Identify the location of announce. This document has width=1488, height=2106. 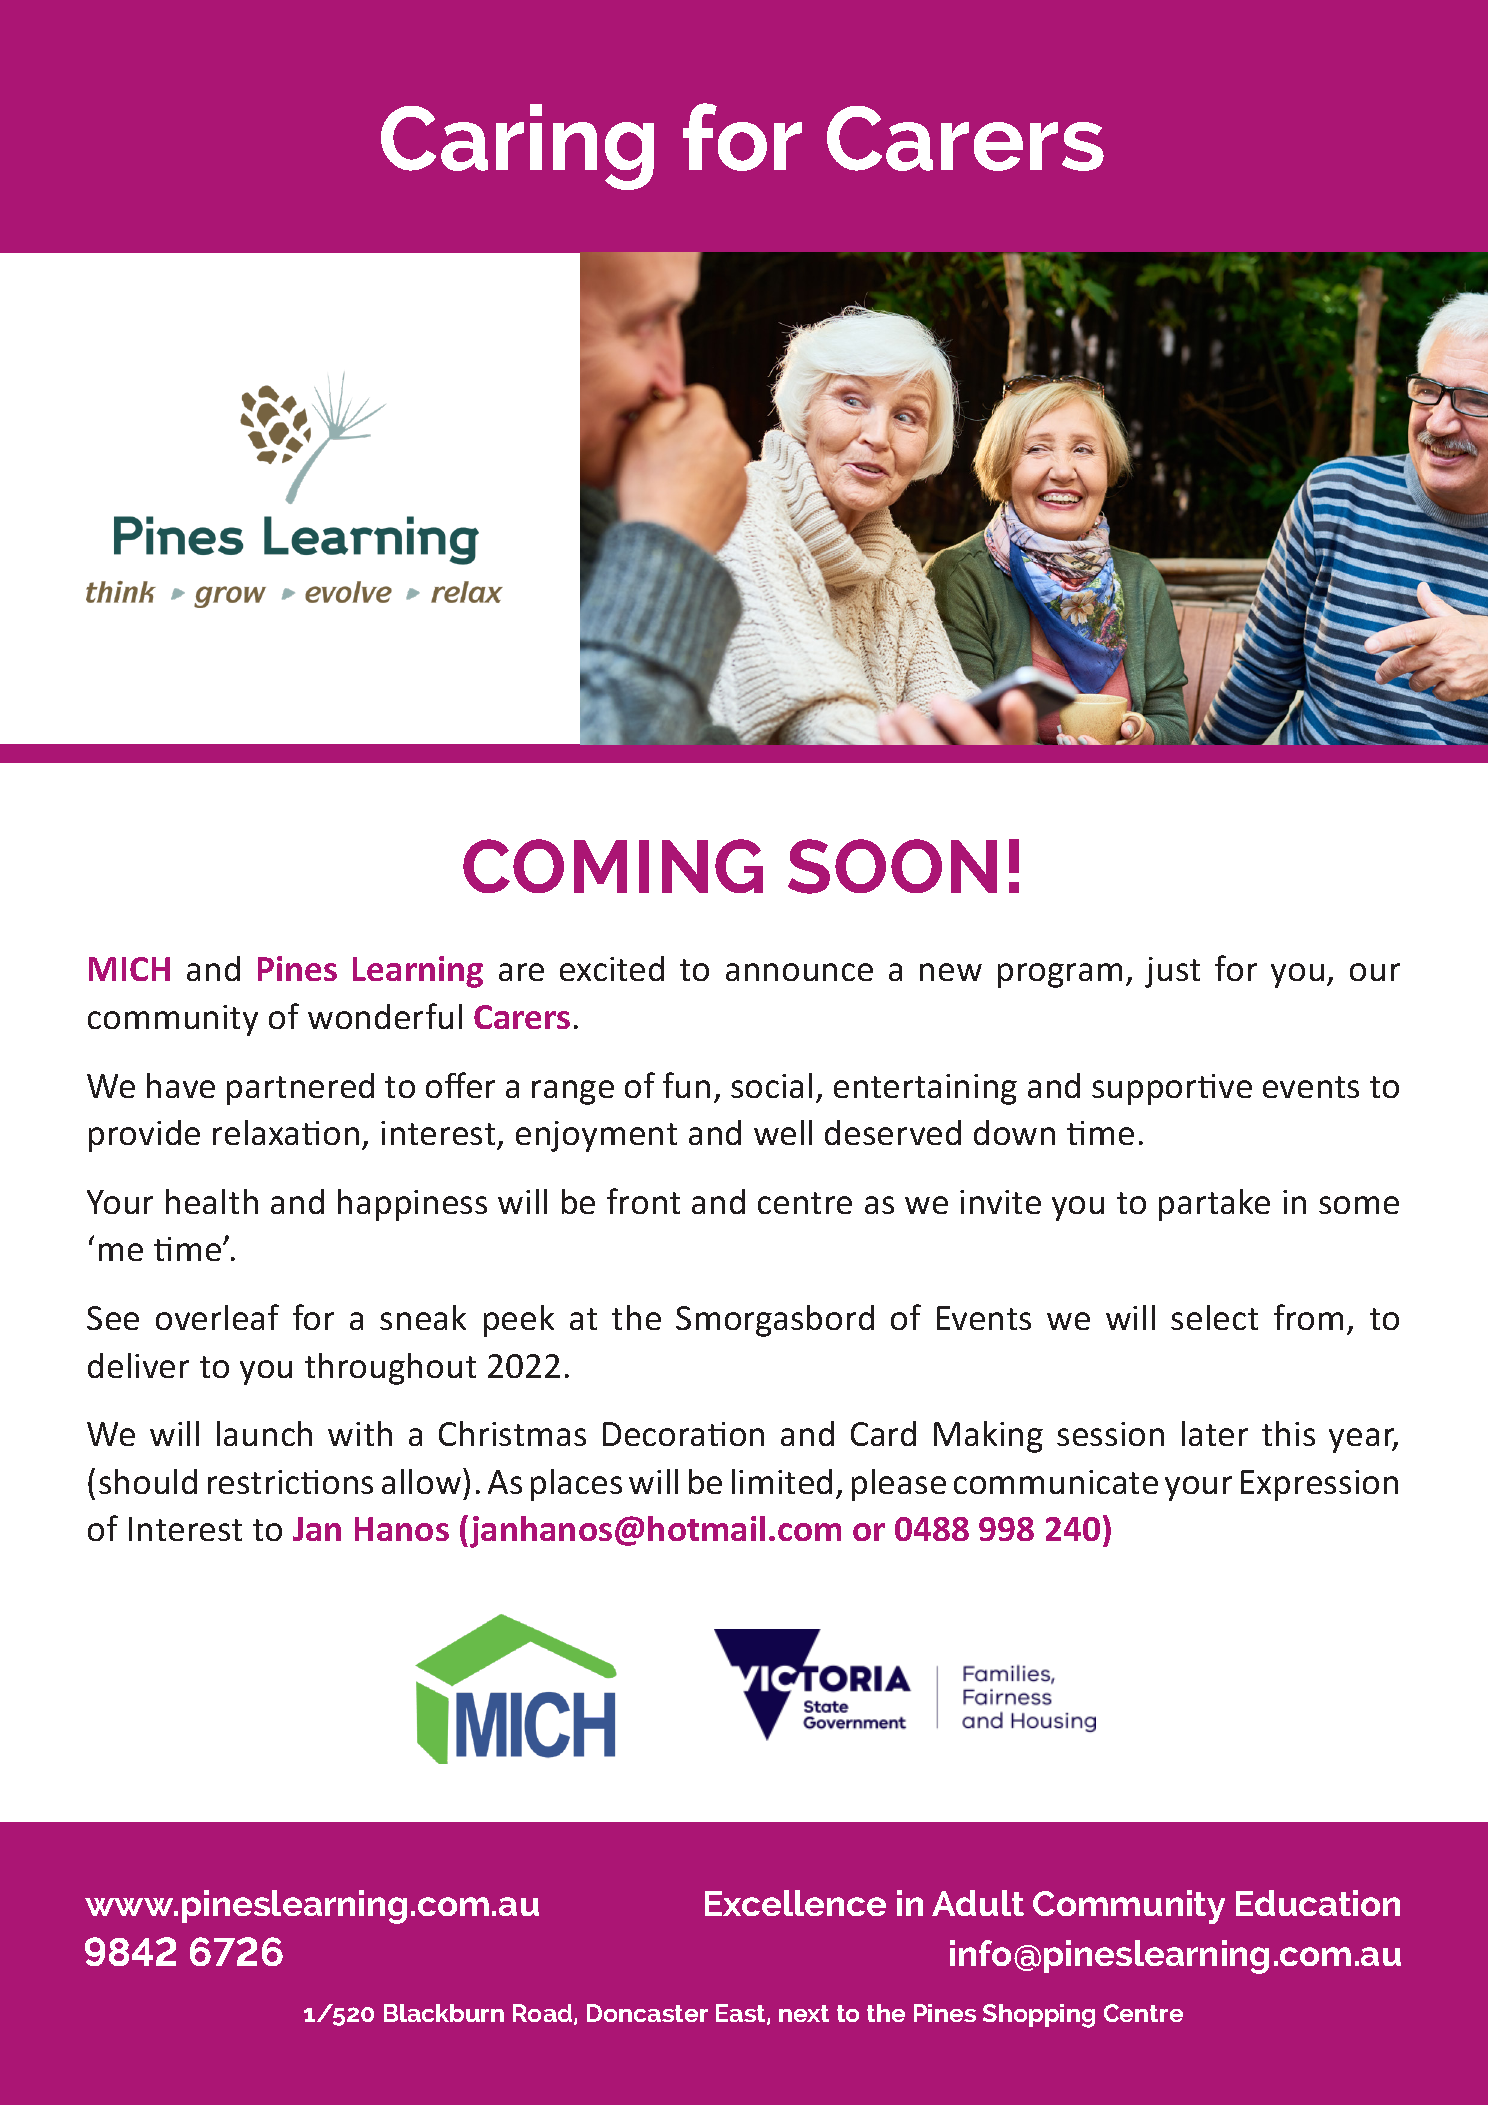
(799, 972).
